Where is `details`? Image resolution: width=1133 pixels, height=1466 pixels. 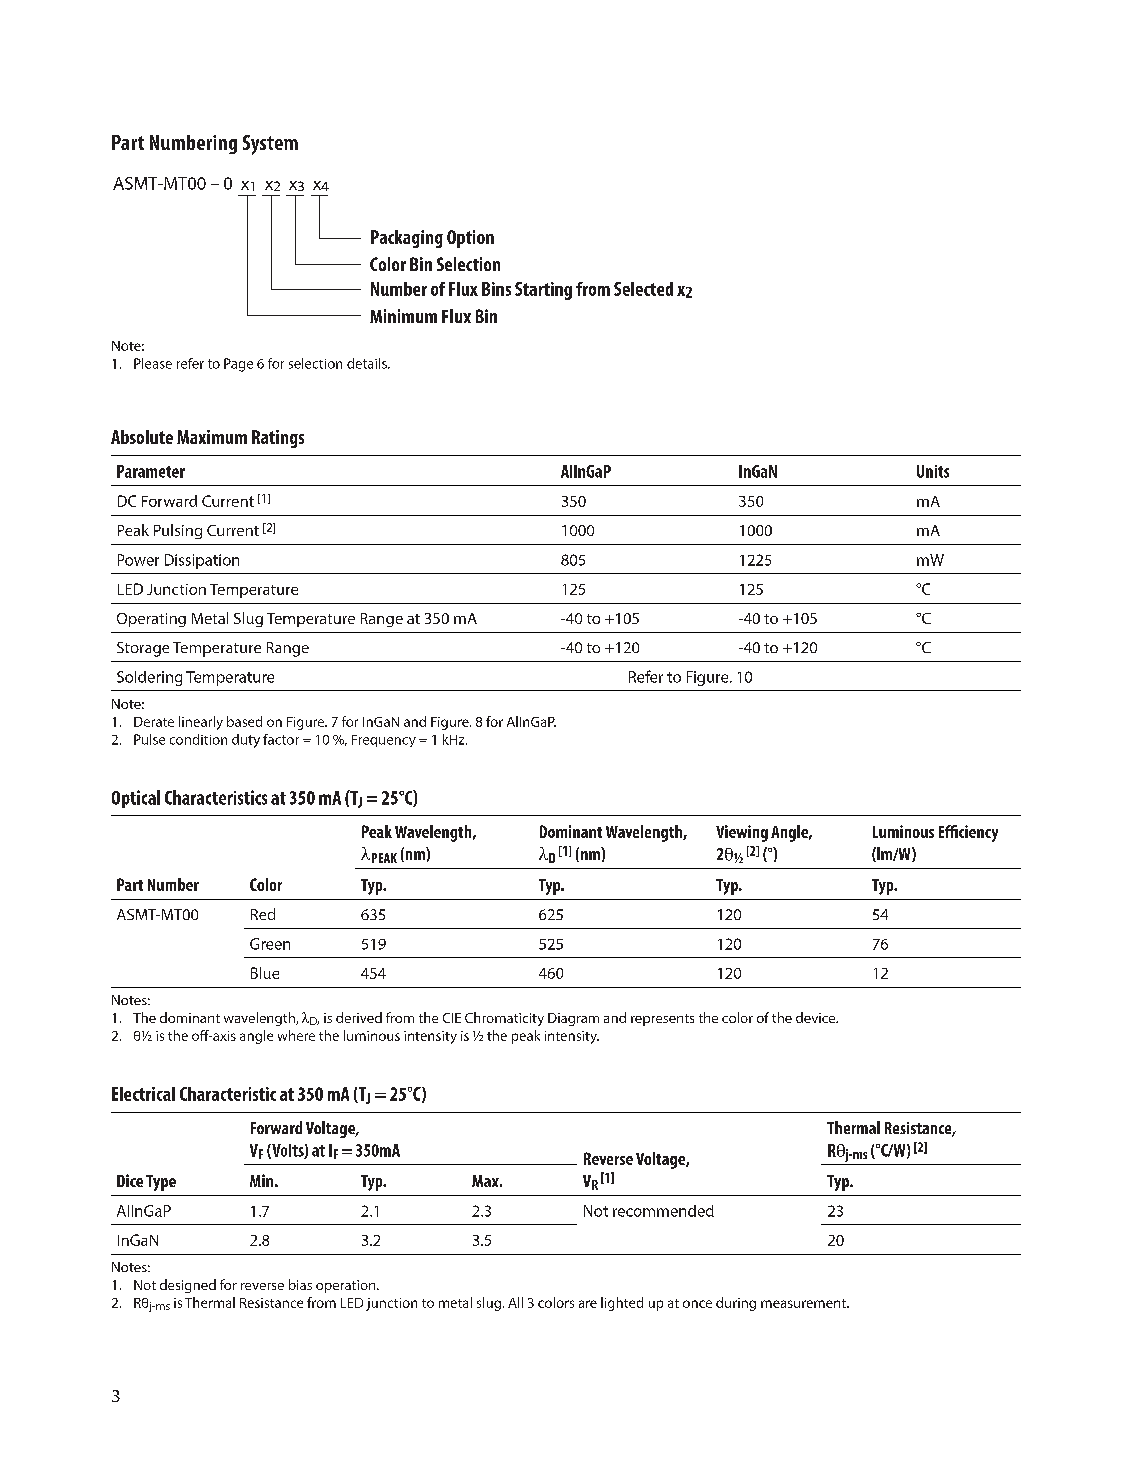 details is located at coordinates (368, 363).
